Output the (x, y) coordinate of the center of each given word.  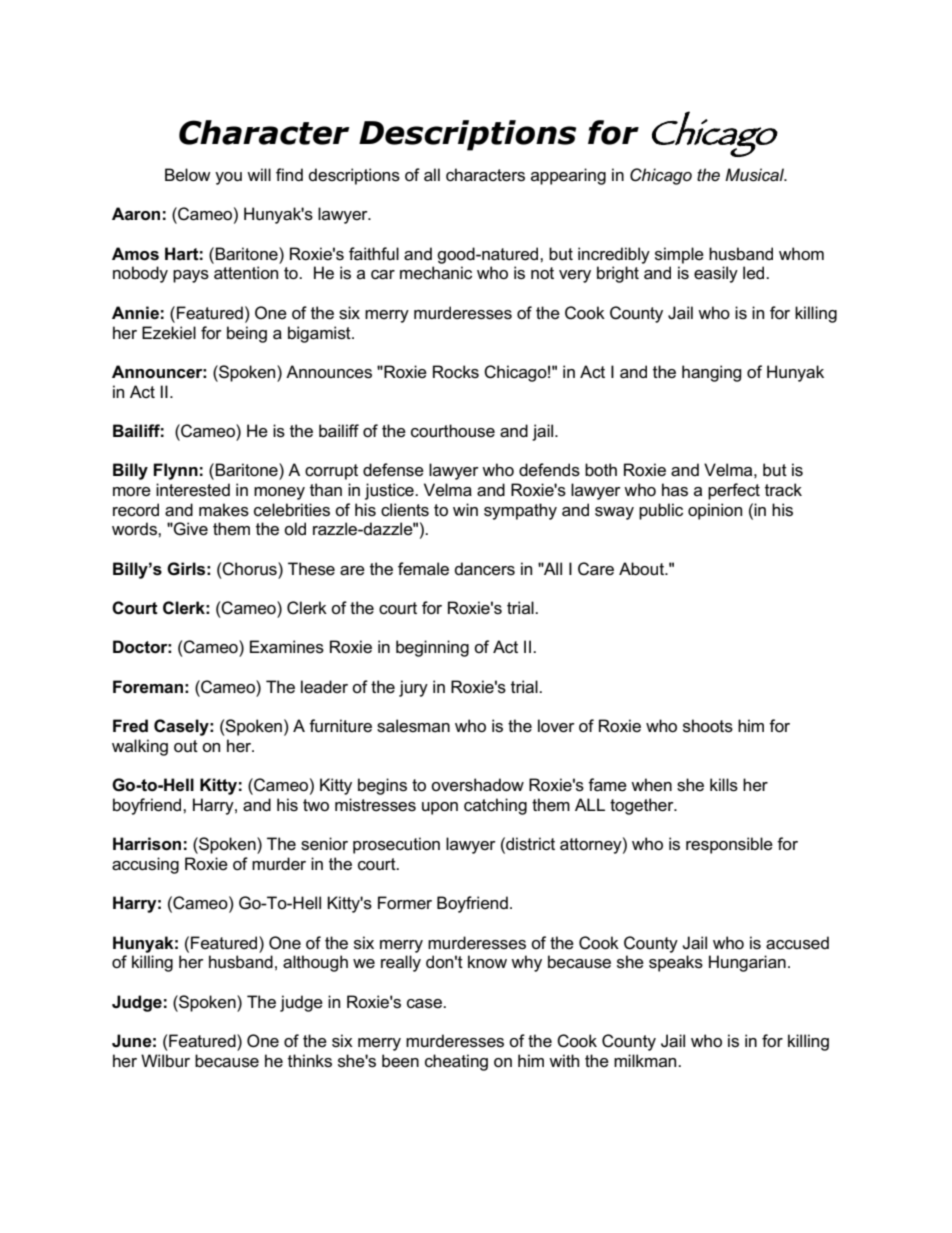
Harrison (147, 844)
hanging (712, 373)
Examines (287, 647)
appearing (568, 176)
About (642, 569)
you (228, 178)
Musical (755, 175)
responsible (729, 845)
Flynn (175, 471)
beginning (432, 648)
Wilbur (165, 1060)
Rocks (456, 372)
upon (440, 808)
